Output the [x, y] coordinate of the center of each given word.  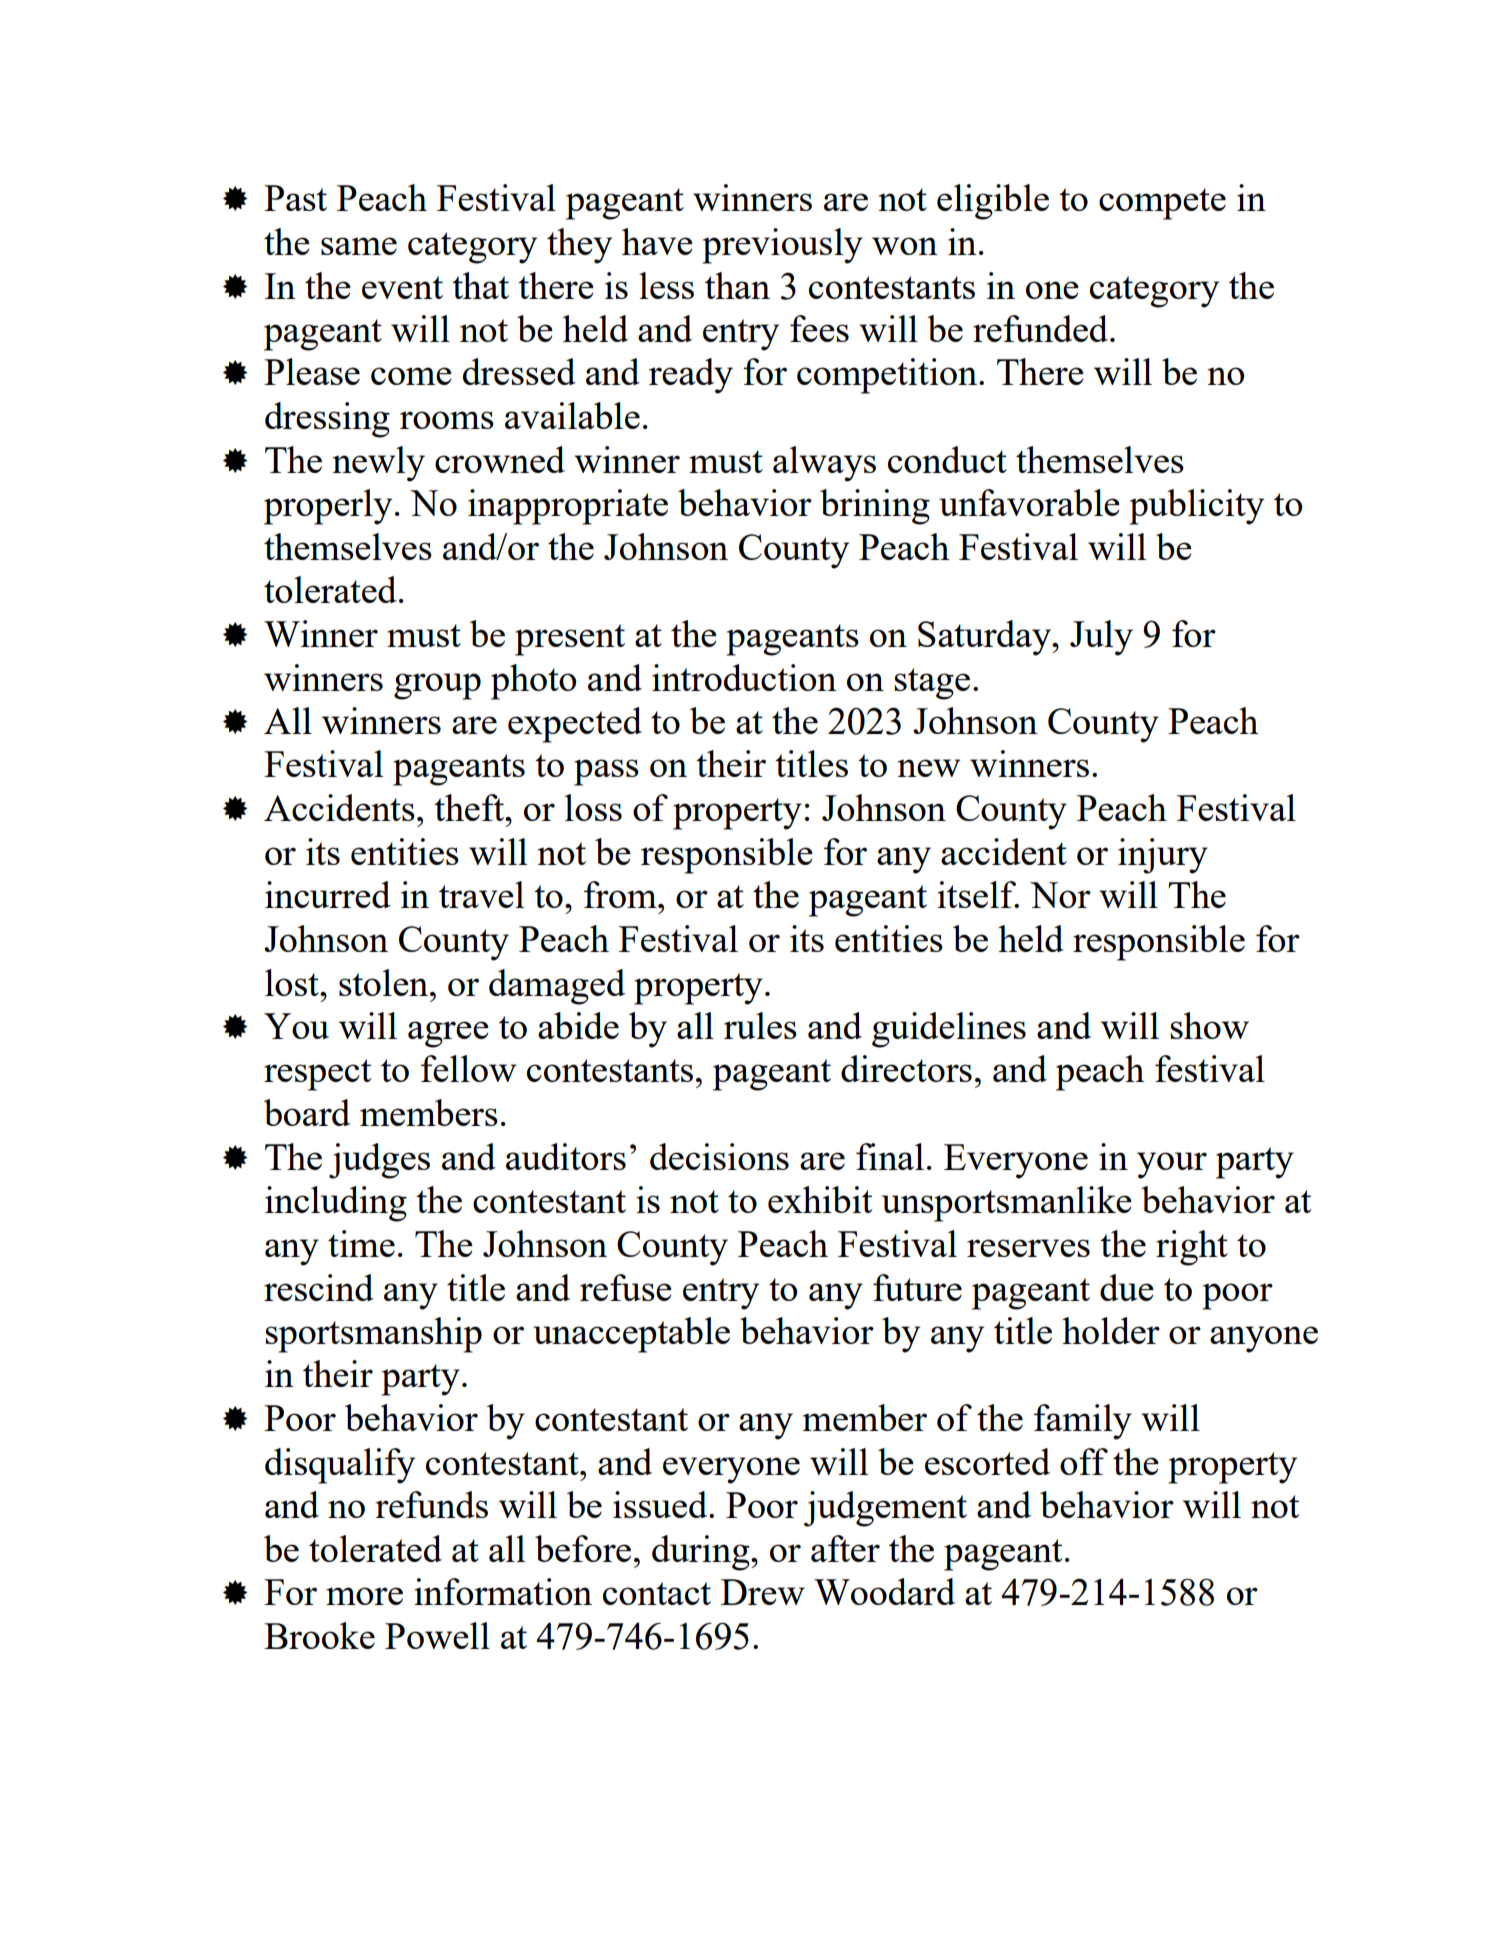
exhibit [820, 1199]
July [1101, 638]
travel [481, 894]
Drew [763, 1592]
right [1192, 1248]
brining [875, 507]
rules [760, 1025]
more [364, 1596]
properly [328, 507]
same [359, 246]
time [361, 1243]
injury [1163, 856]
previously [782, 246]
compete [1162, 204]
